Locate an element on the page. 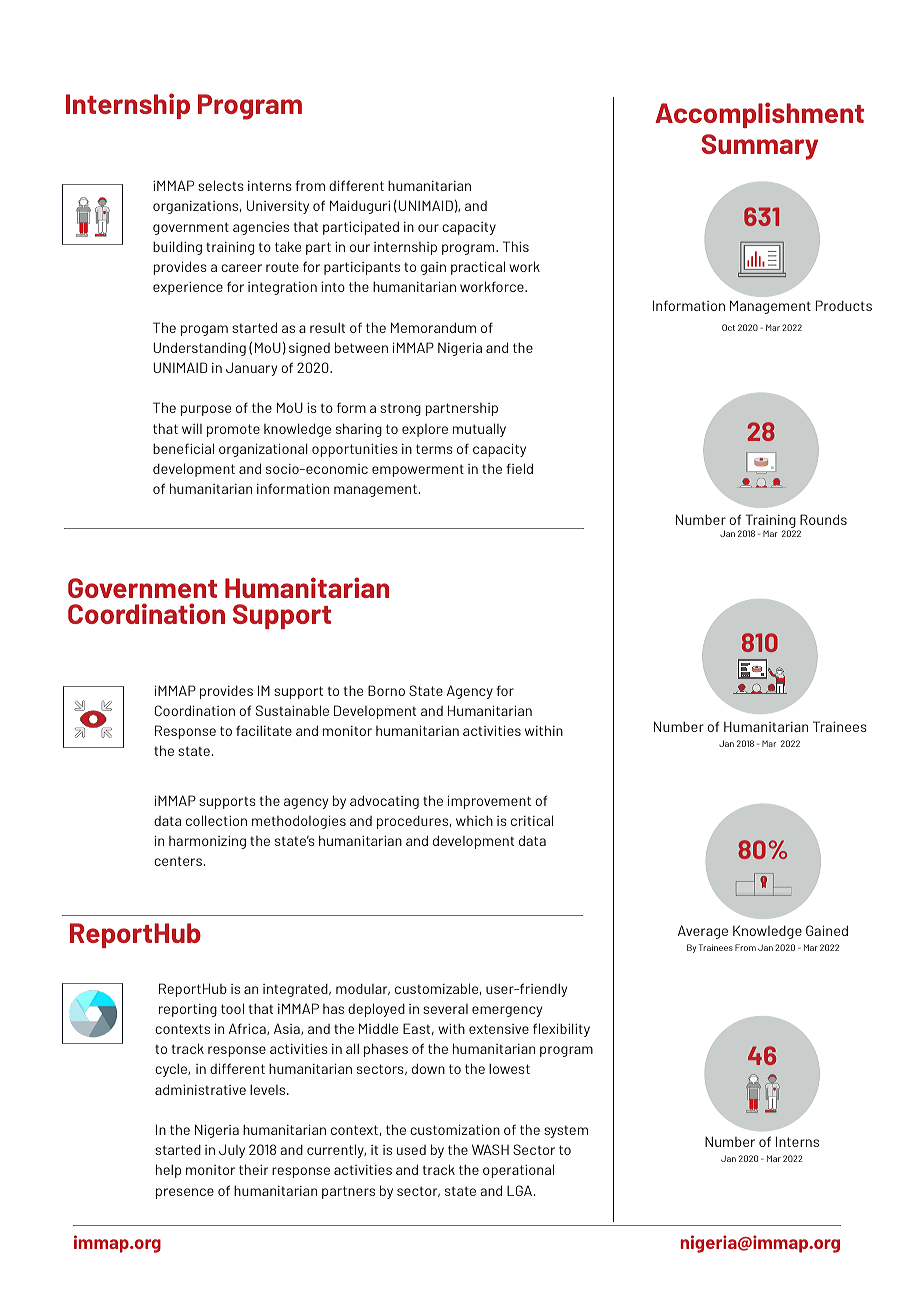 The image size is (924, 1308). improvement is located at coordinates (489, 802).
